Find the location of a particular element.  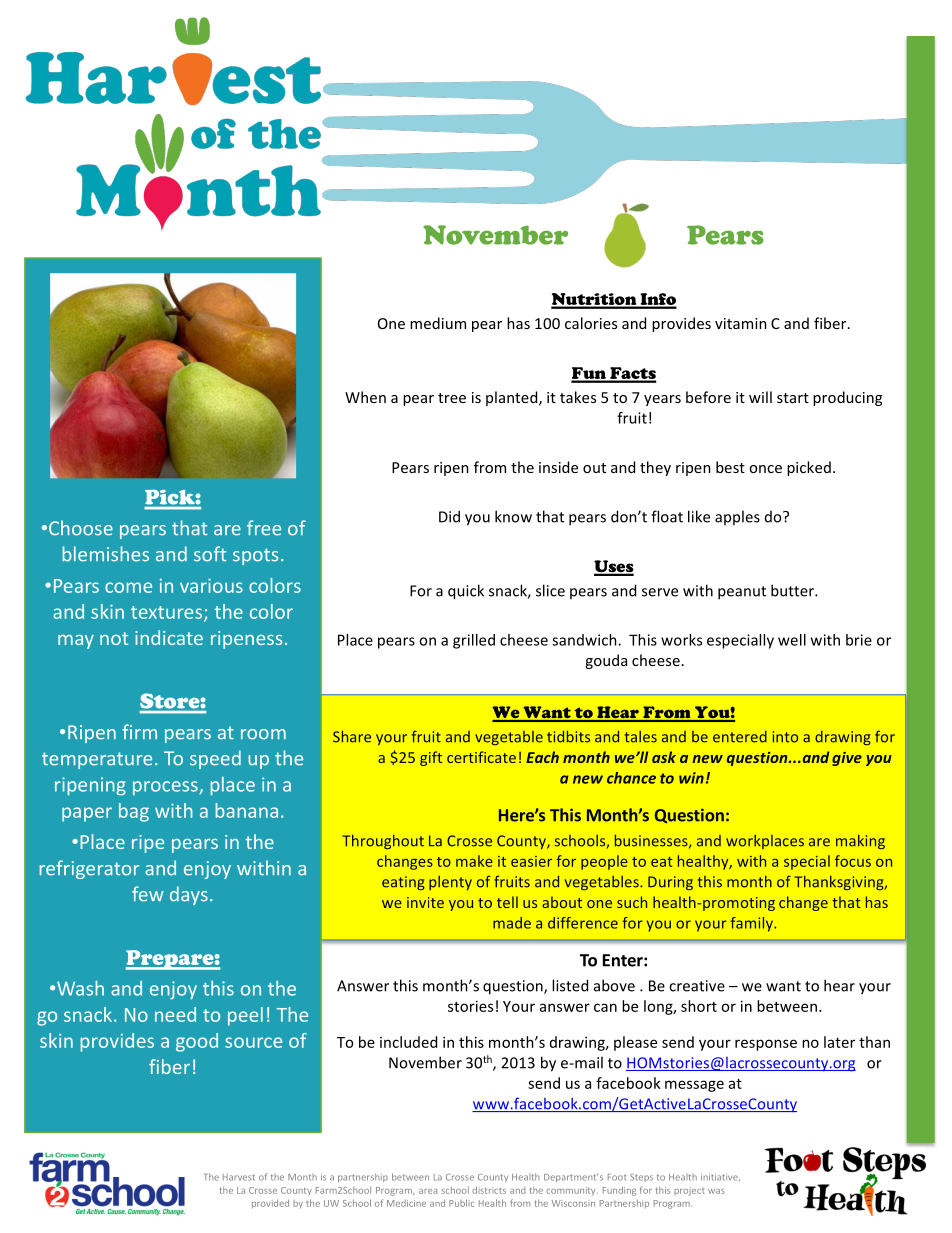

When is located at coordinates (365, 397).
